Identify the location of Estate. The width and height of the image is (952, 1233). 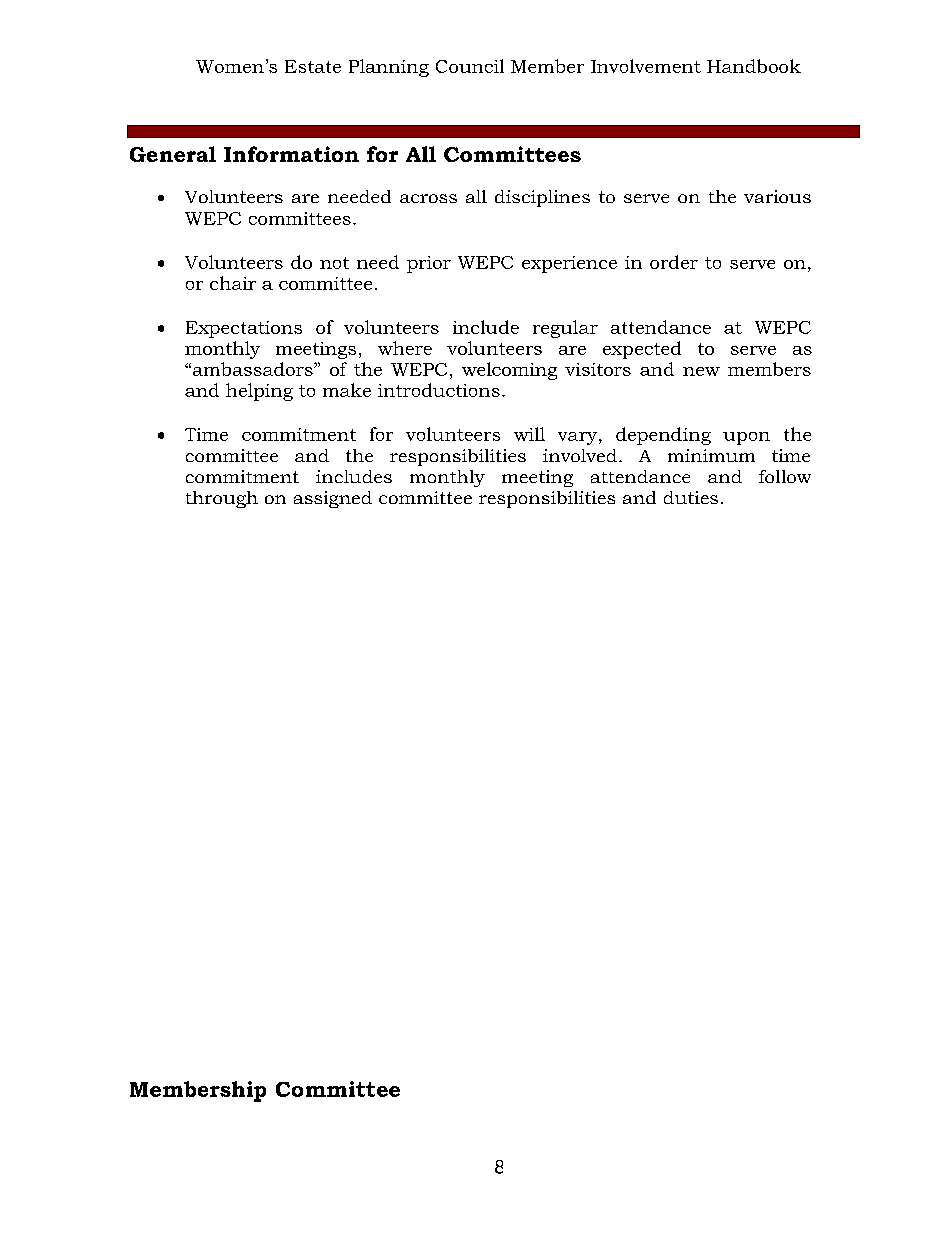
(313, 66).
